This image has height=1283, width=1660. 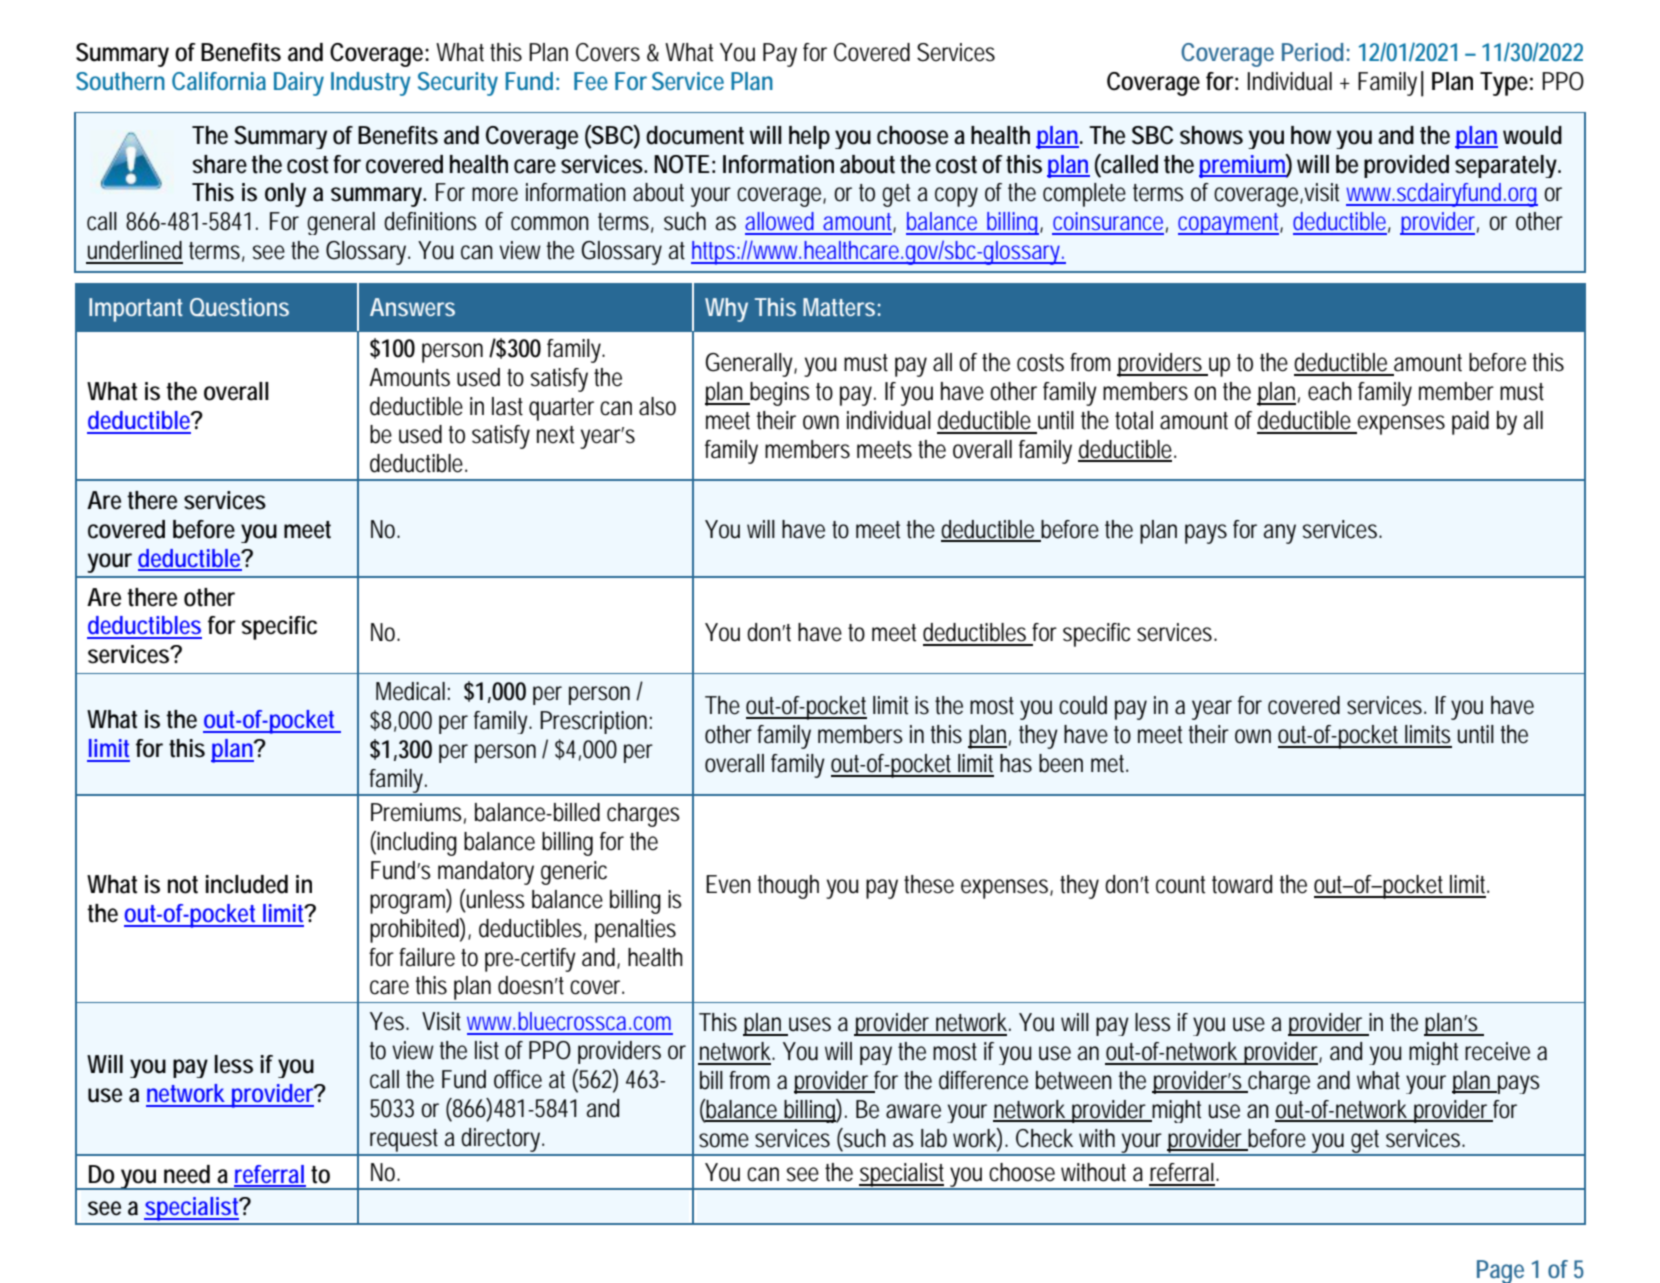 I want to click on help, so click(x=809, y=137).
